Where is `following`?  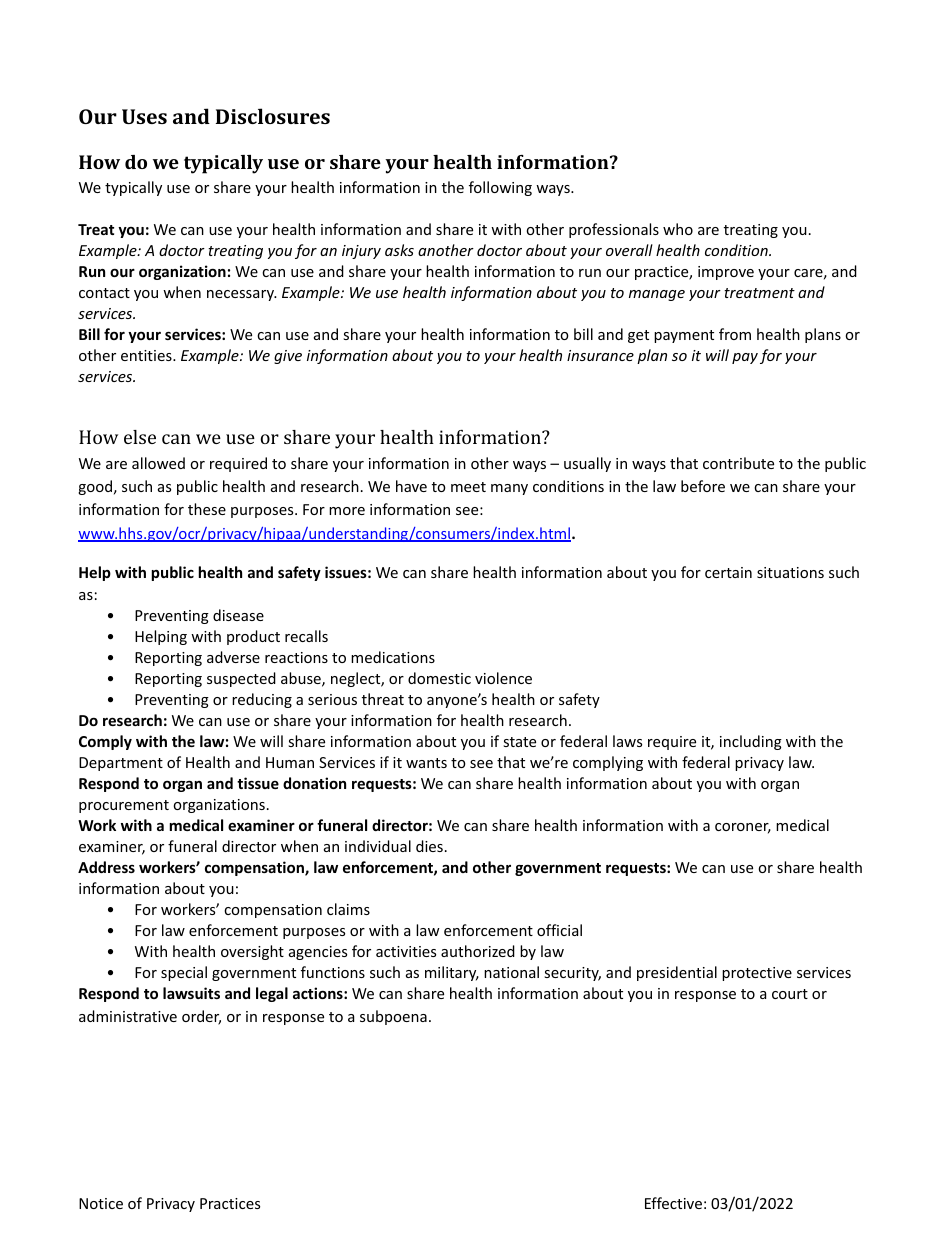 following is located at coordinates (500, 188).
